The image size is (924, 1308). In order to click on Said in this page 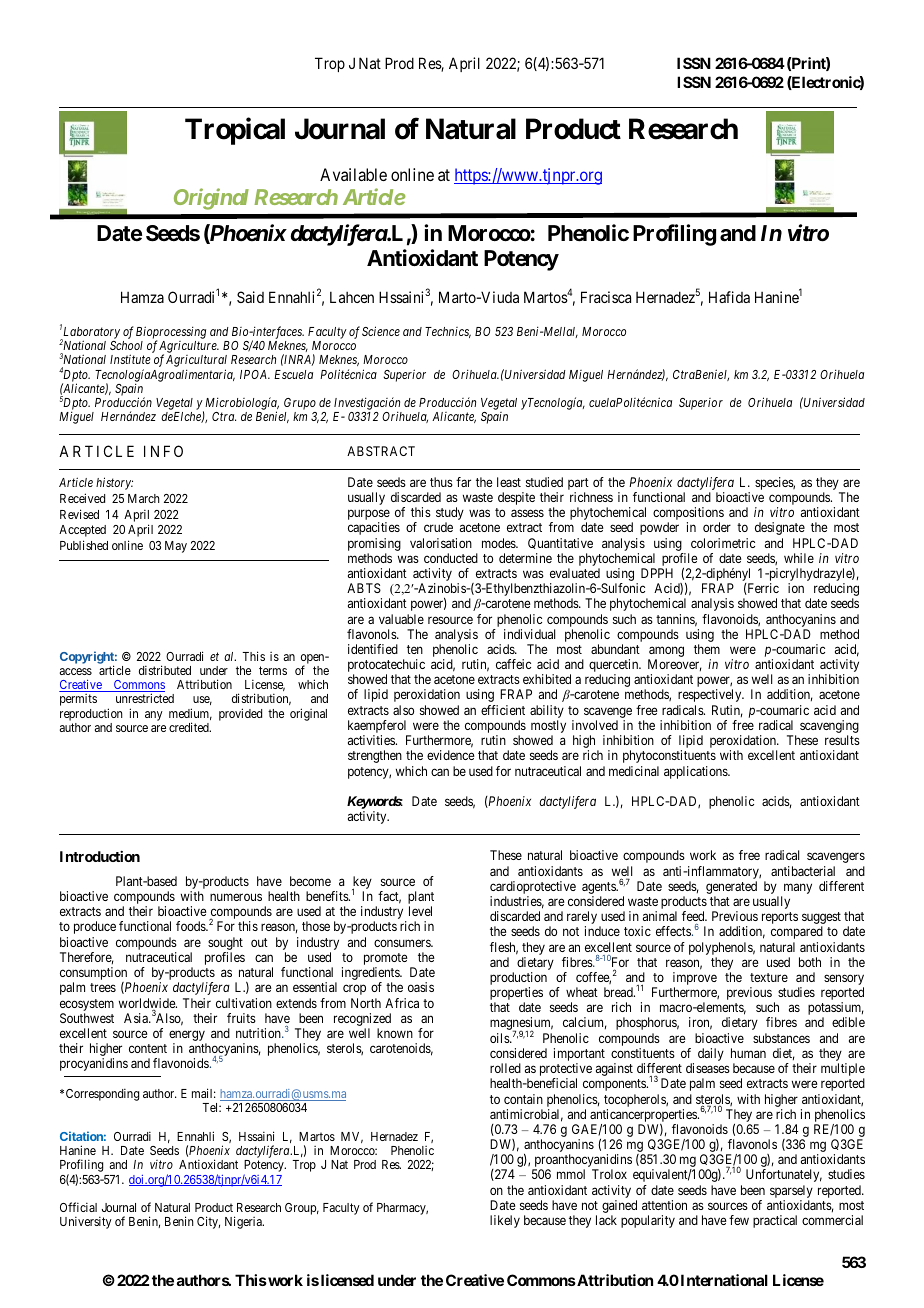, I will do `click(250, 297)`.
